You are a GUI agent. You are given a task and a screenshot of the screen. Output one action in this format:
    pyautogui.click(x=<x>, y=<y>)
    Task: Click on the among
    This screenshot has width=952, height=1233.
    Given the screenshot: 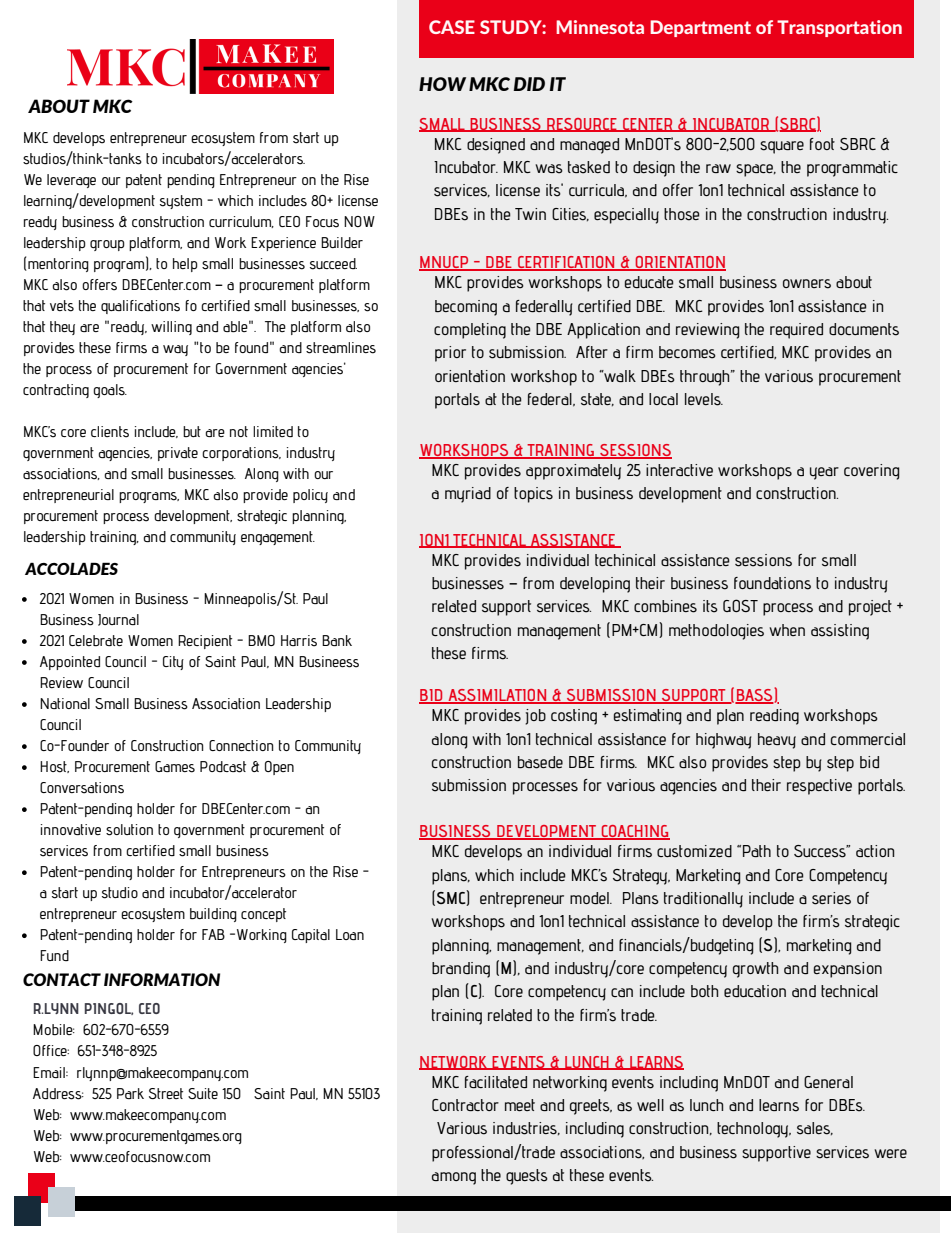 What is the action you would take?
    pyautogui.click(x=454, y=1178)
